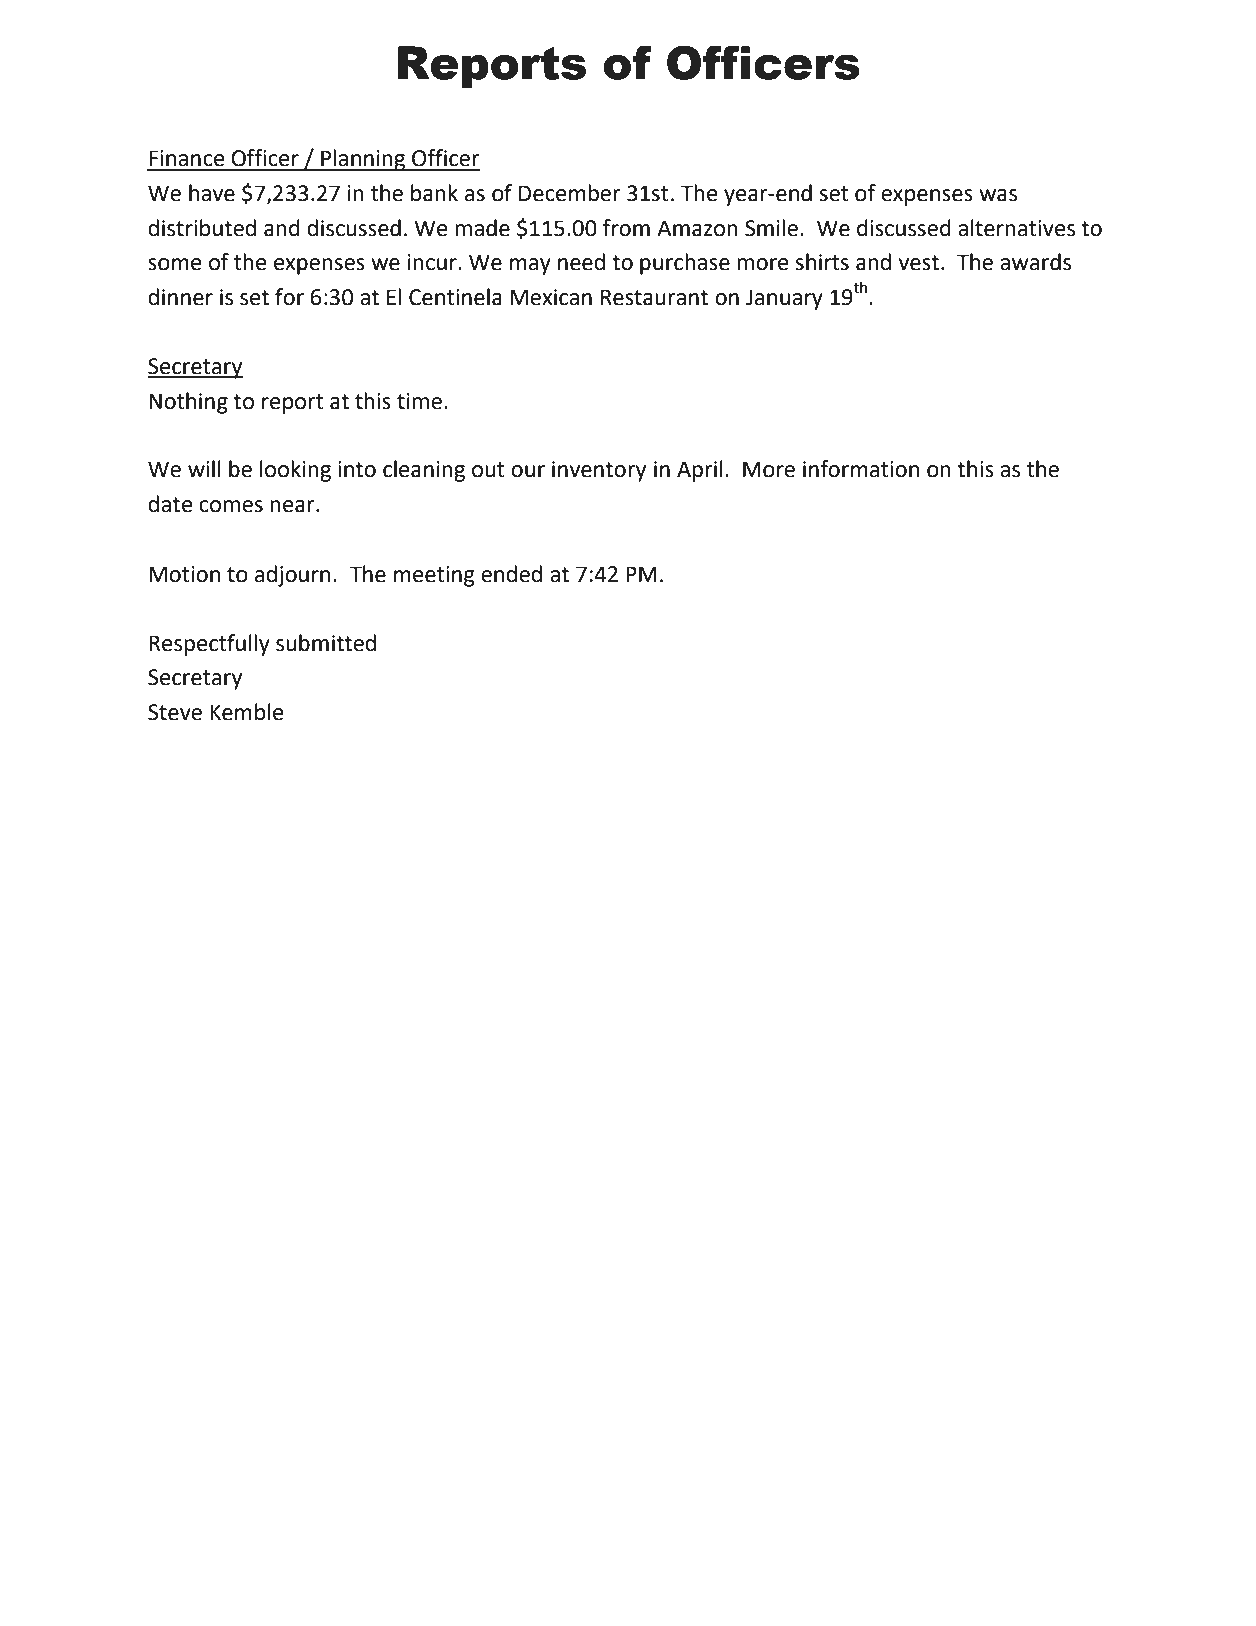 This screenshot has height=1626, width=1256. Describe the element at coordinates (212, 193) in the screenshot. I see `have` at that location.
